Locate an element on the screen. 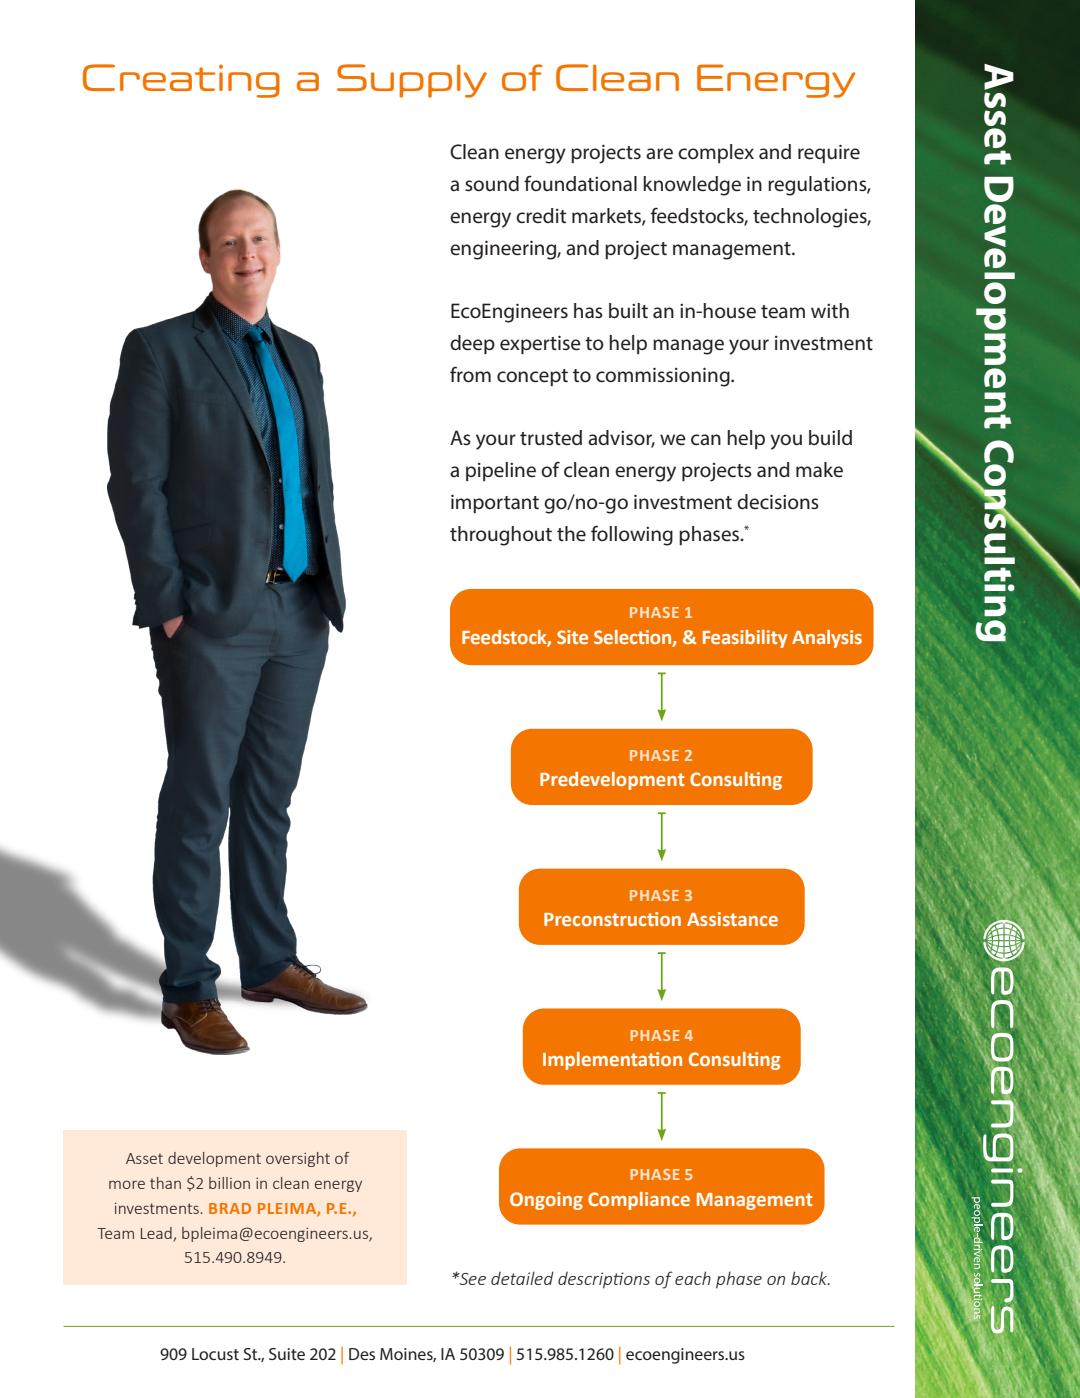 The image size is (1080, 1398). detailed is located at coordinates (522, 1278).
